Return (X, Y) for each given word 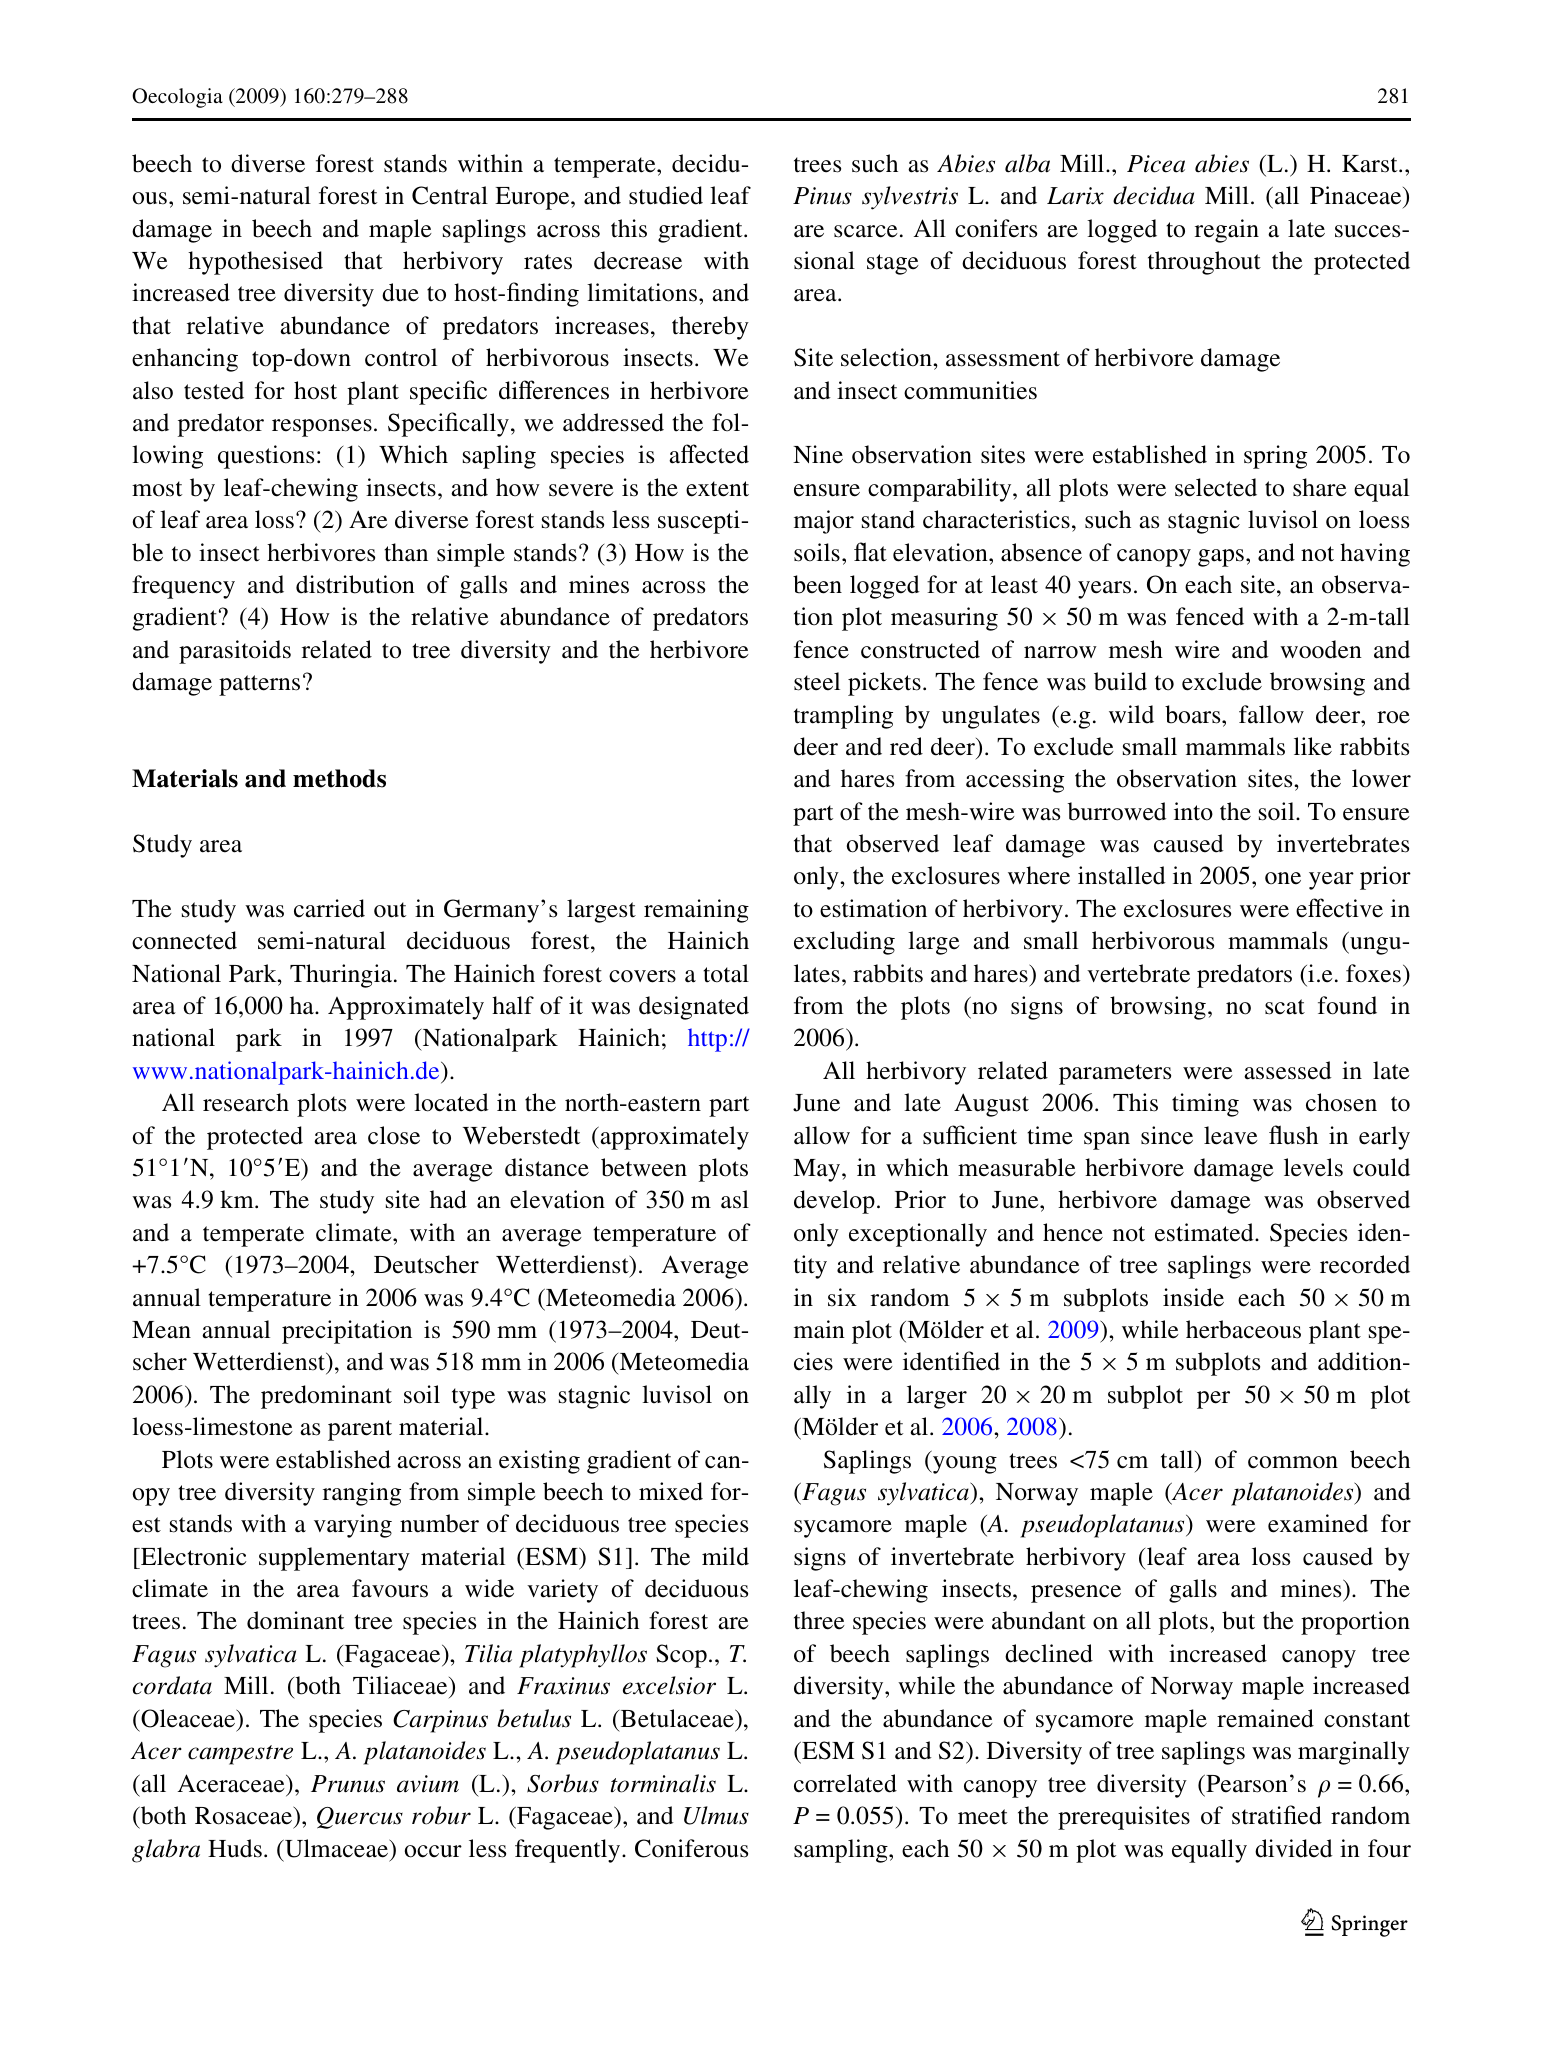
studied (666, 195)
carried (329, 908)
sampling (842, 1851)
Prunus (348, 1784)
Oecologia (177, 98)
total (726, 973)
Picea (1156, 164)
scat (1285, 1007)
